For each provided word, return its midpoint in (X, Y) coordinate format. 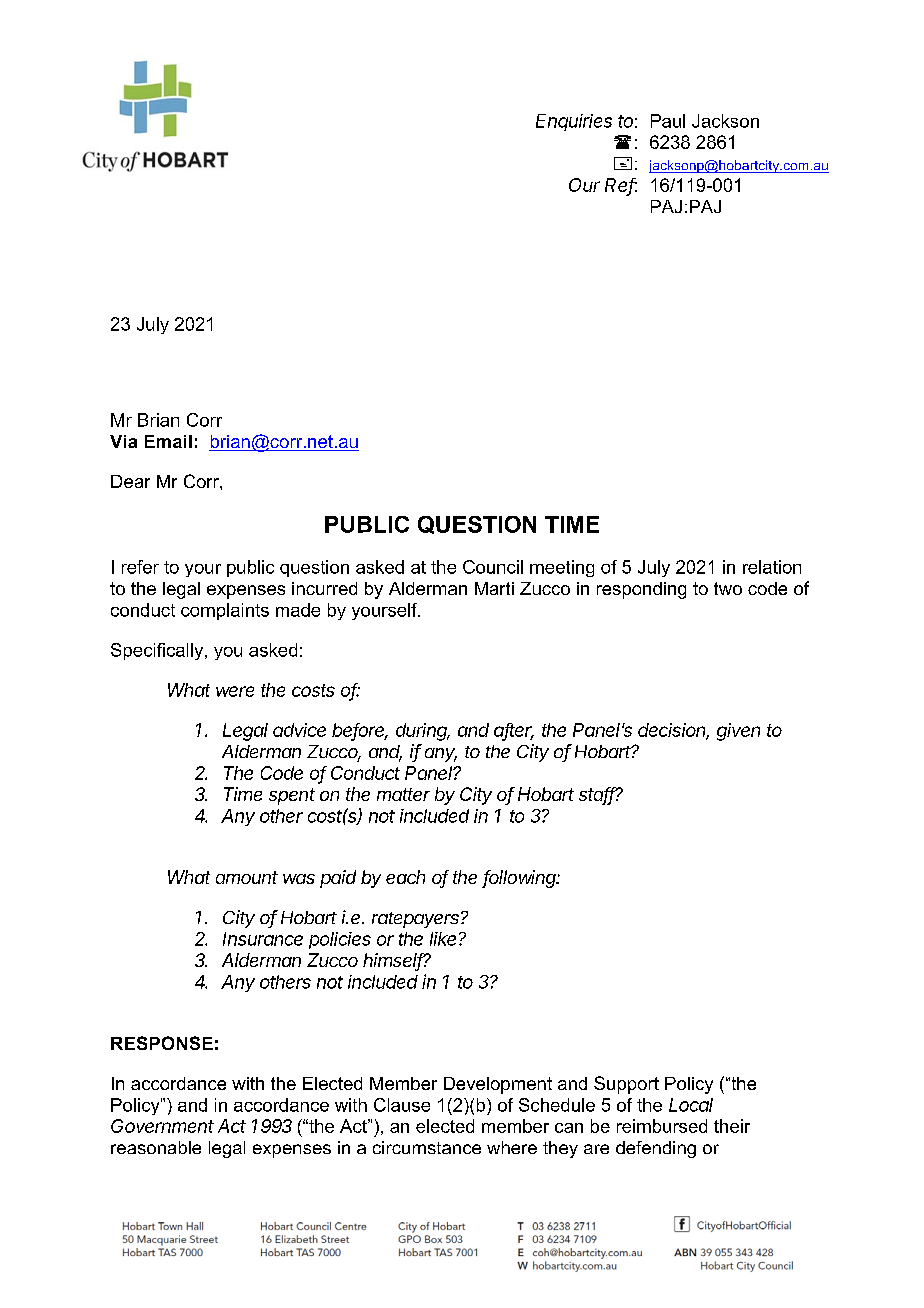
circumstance (427, 1147)
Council (493, 567)
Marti (494, 588)
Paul (668, 121)
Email (168, 441)
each (405, 877)
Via (123, 441)
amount (247, 877)
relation (772, 567)
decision (673, 731)
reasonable (156, 1147)
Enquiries (574, 122)
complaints (225, 611)
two (728, 588)
